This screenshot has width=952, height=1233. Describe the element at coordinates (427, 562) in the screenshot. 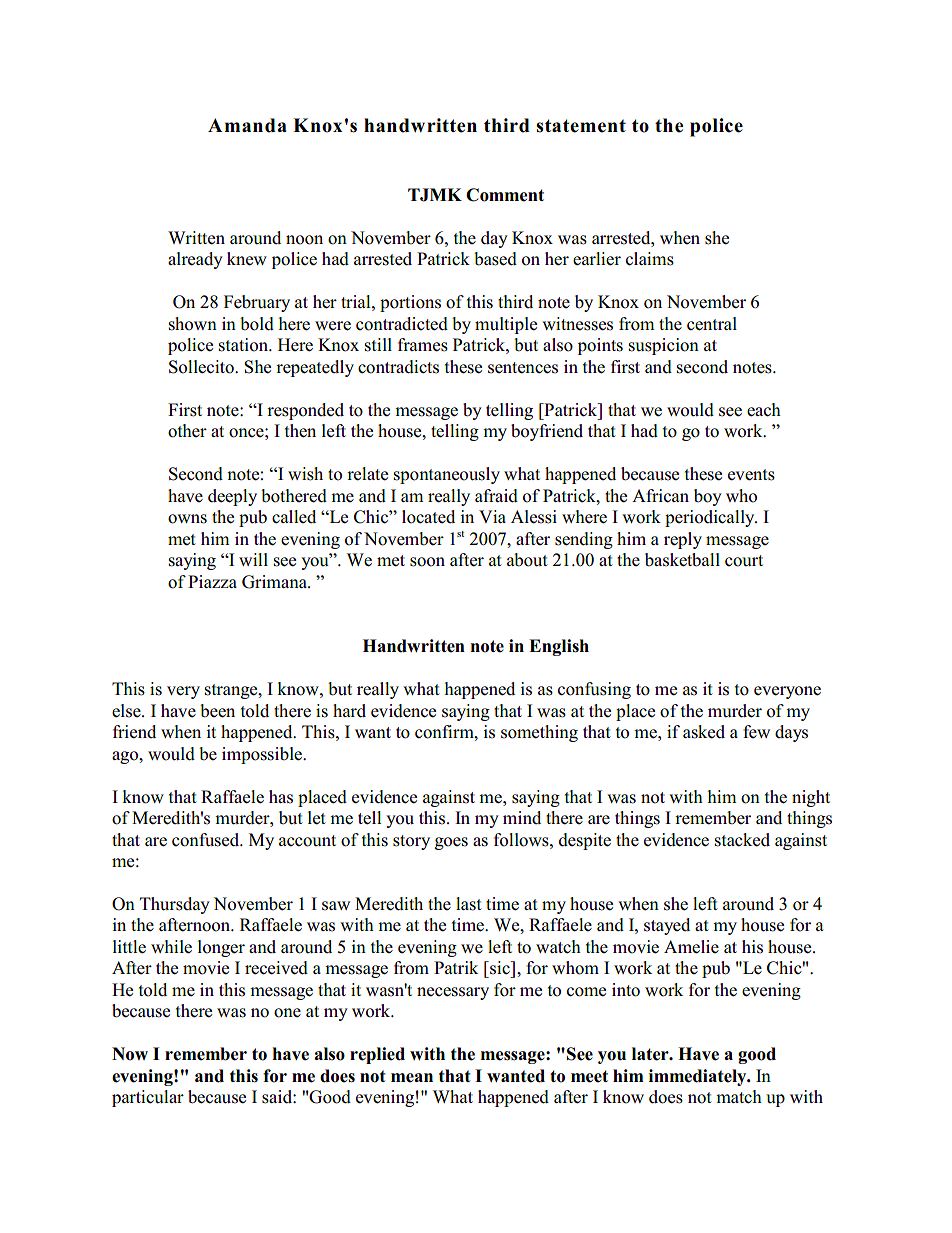

I see `soon` at that location.
